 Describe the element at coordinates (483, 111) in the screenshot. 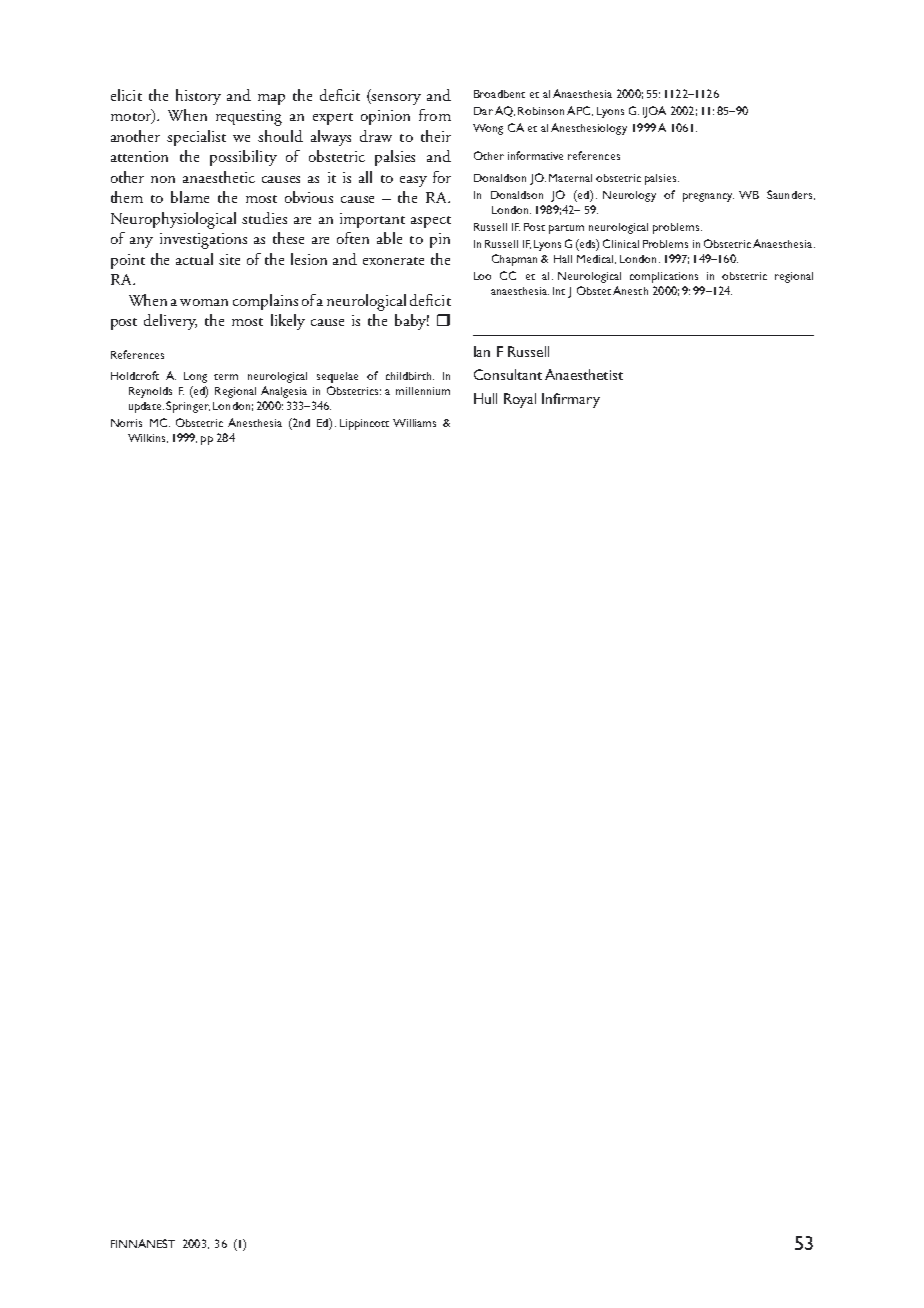

I see `Dar` at that location.
